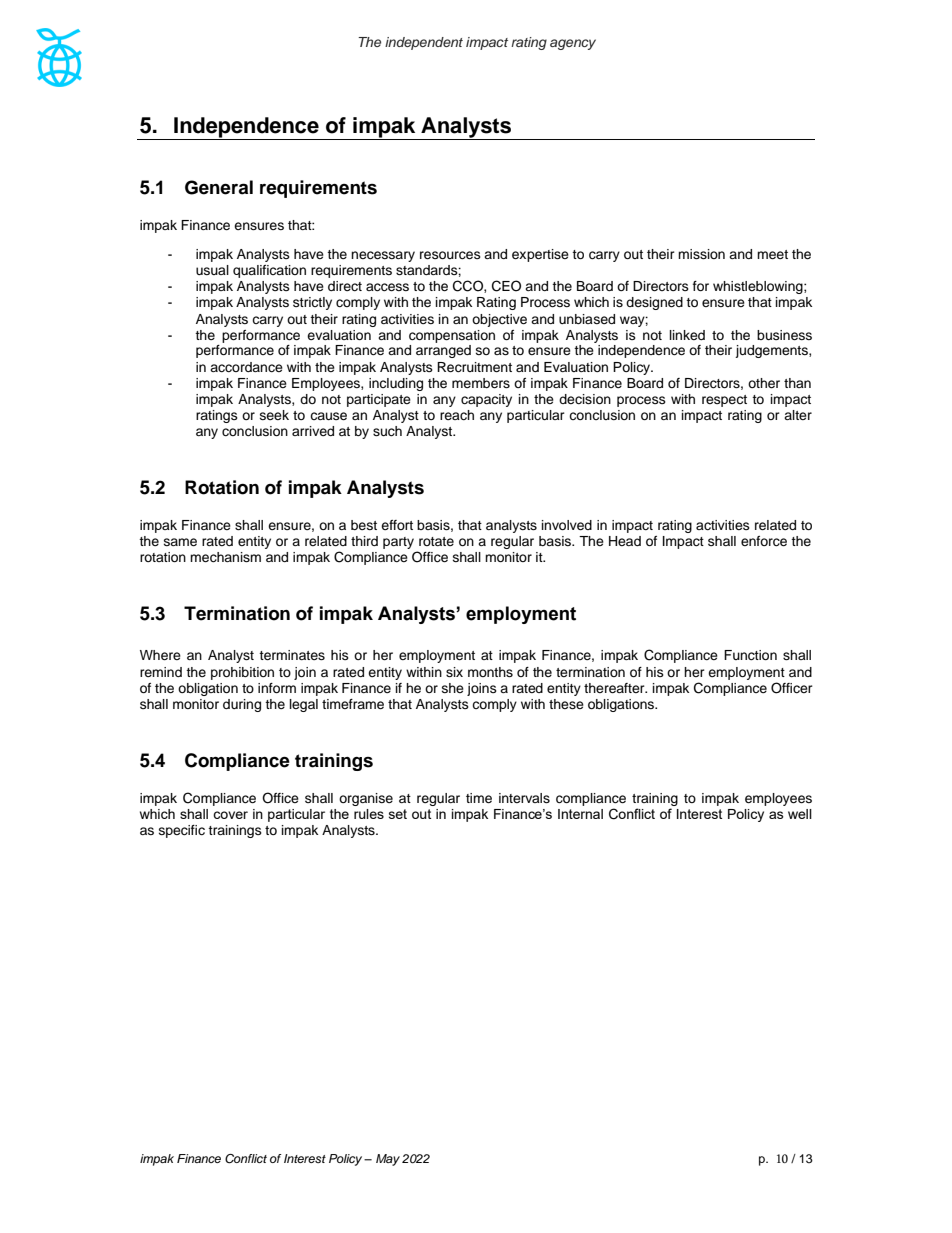 The width and height of the page is (952, 1233). Describe the element at coordinates (424, 43) in the page. I see `independent` at that location.
